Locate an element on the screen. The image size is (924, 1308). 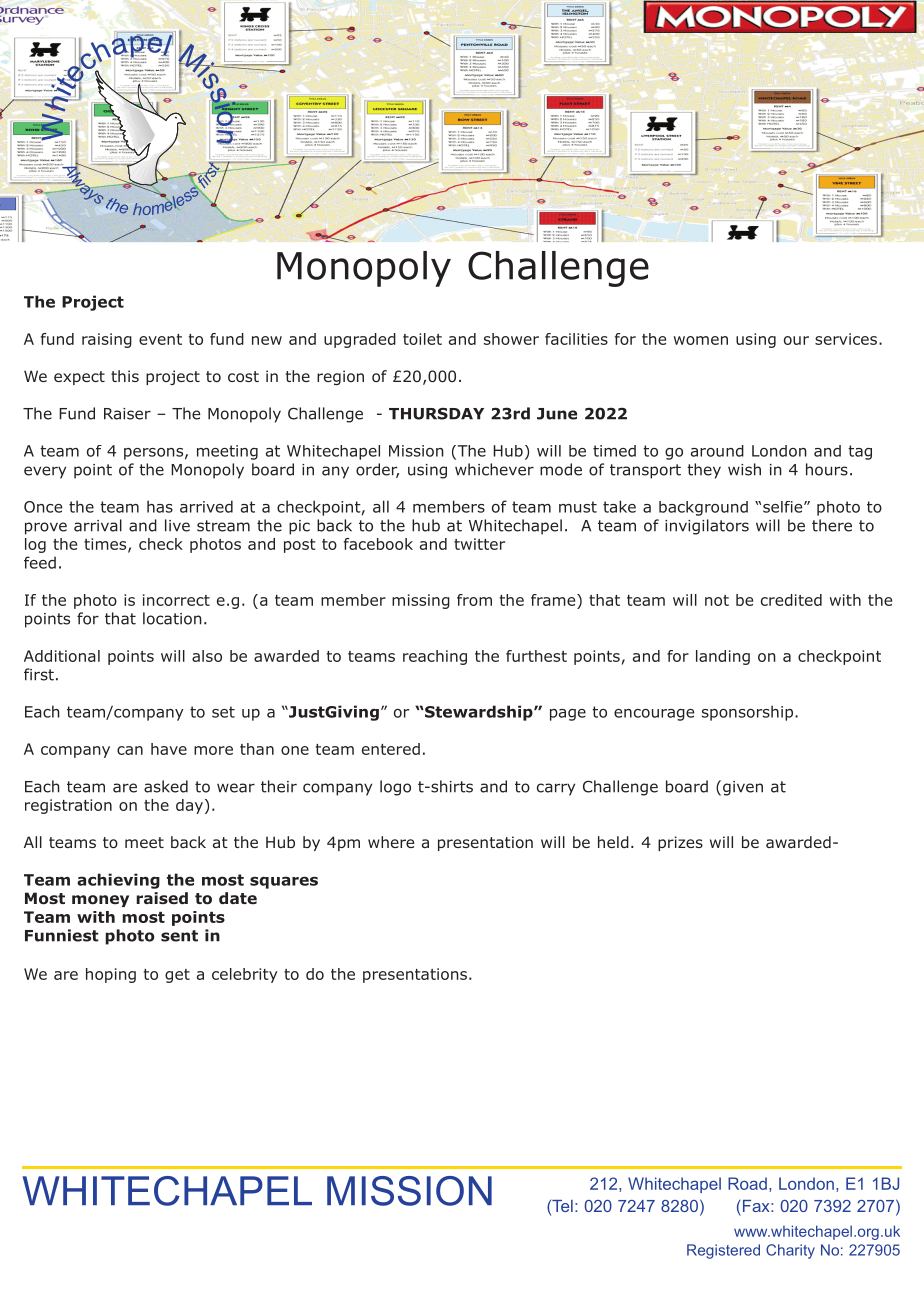
get is located at coordinates (177, 976).
